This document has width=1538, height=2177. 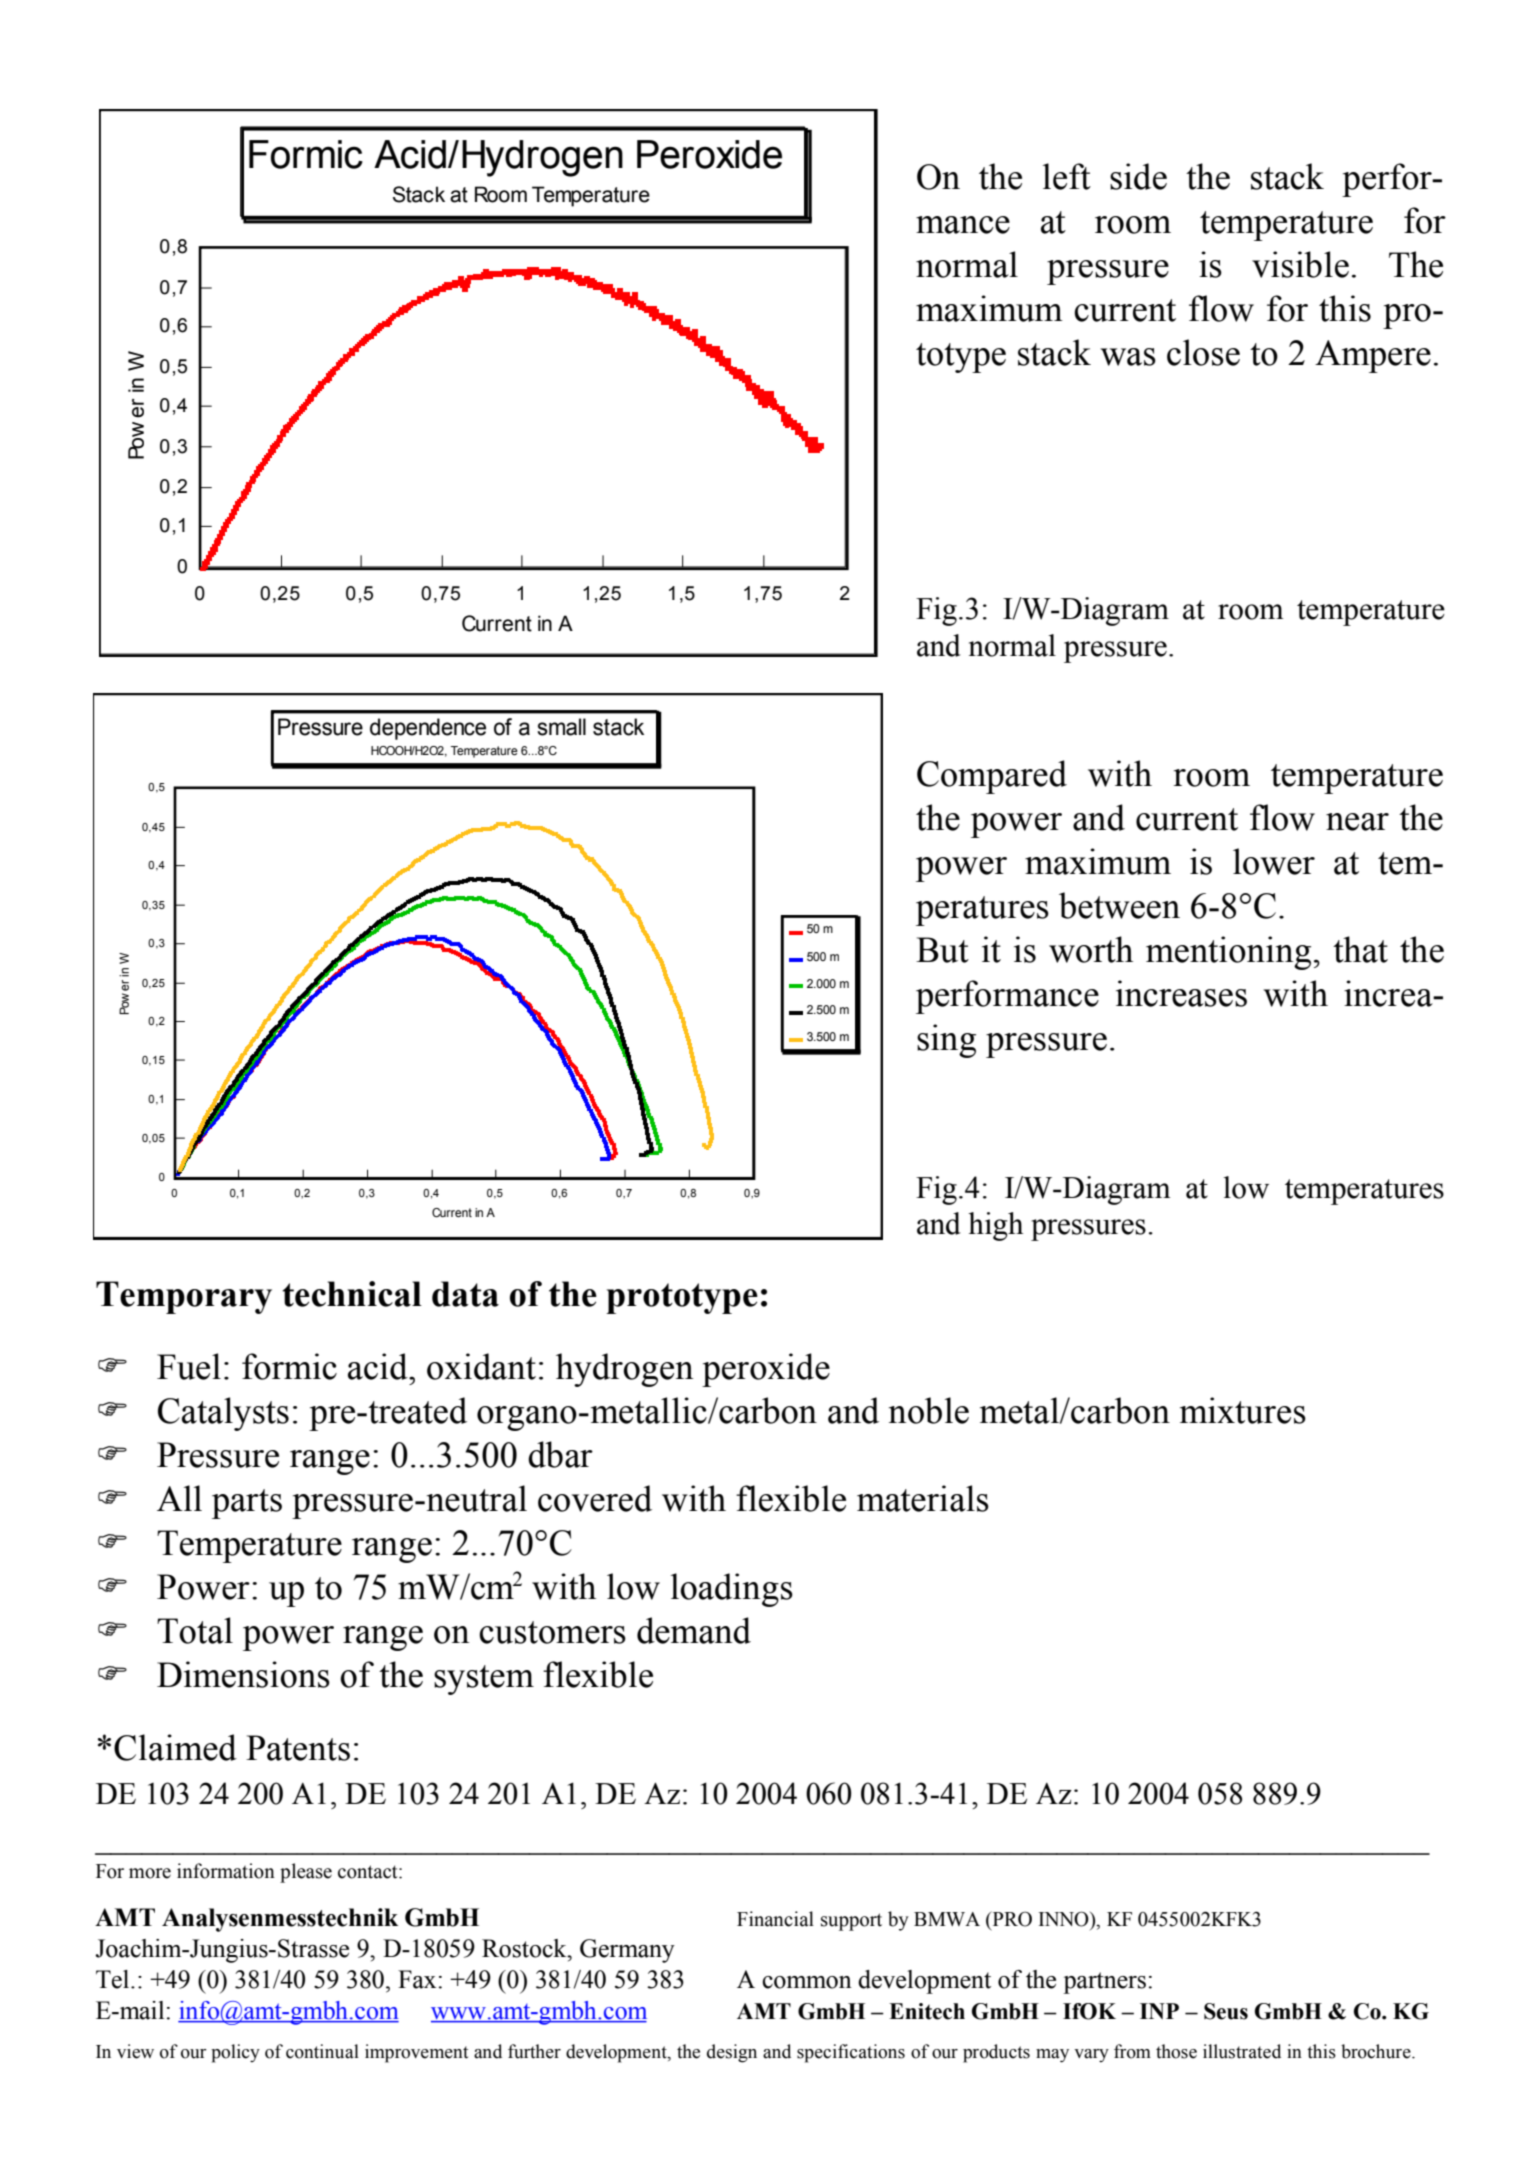 What do you see at coordinates (929, 1410) in the document?
I see `noble` at bounding box center [929, 1410].
